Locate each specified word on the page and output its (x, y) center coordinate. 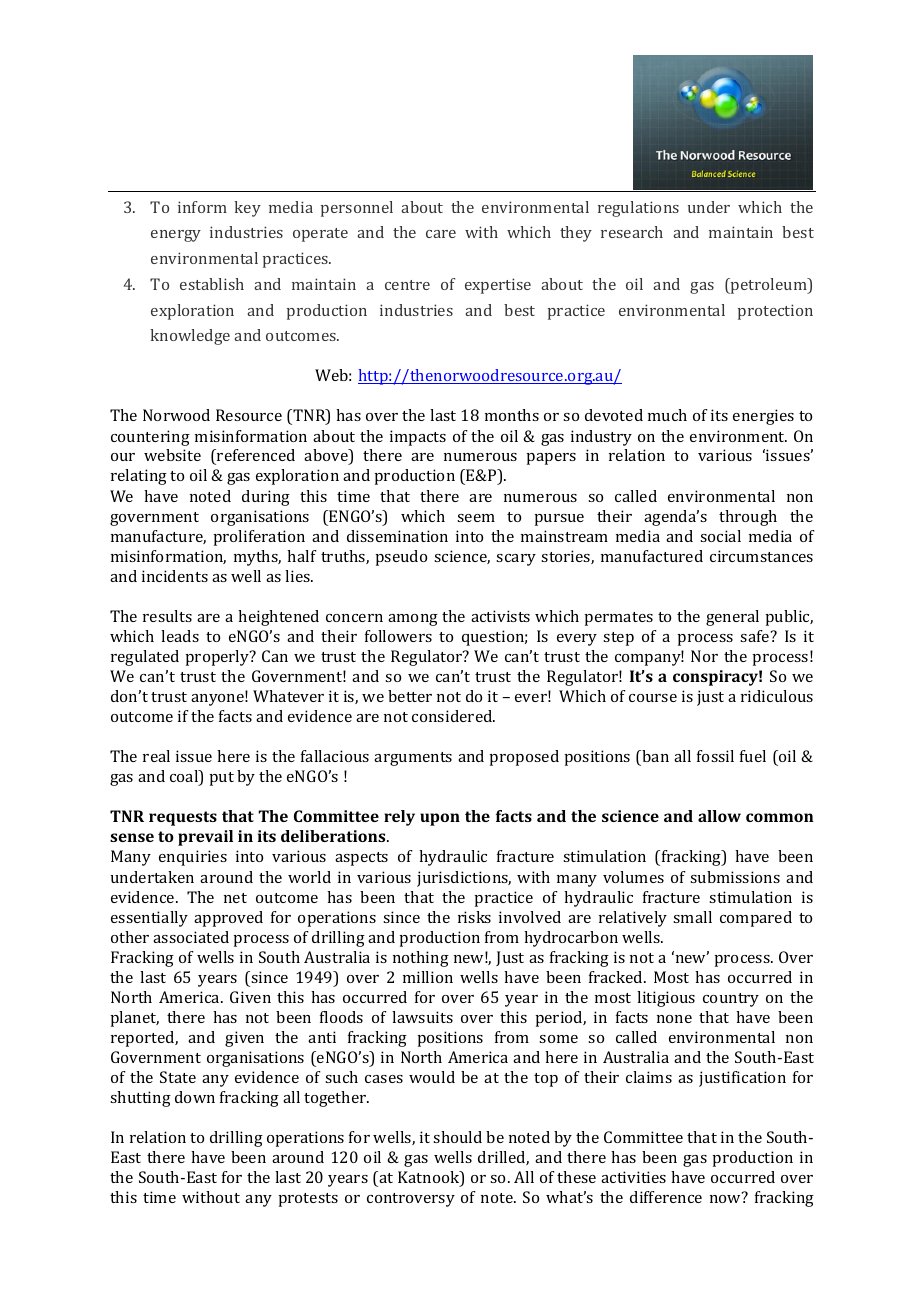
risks (474, 917)
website (172, 455)
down (195, 1097)
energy (176, 236)
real (156, 756)
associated (191, 937)
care (441, 234)
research (632, 232)
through (748, 518)
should (457, 1137)
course (653, 698)
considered (453, 716)
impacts (418, 438)
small (692, 917)
